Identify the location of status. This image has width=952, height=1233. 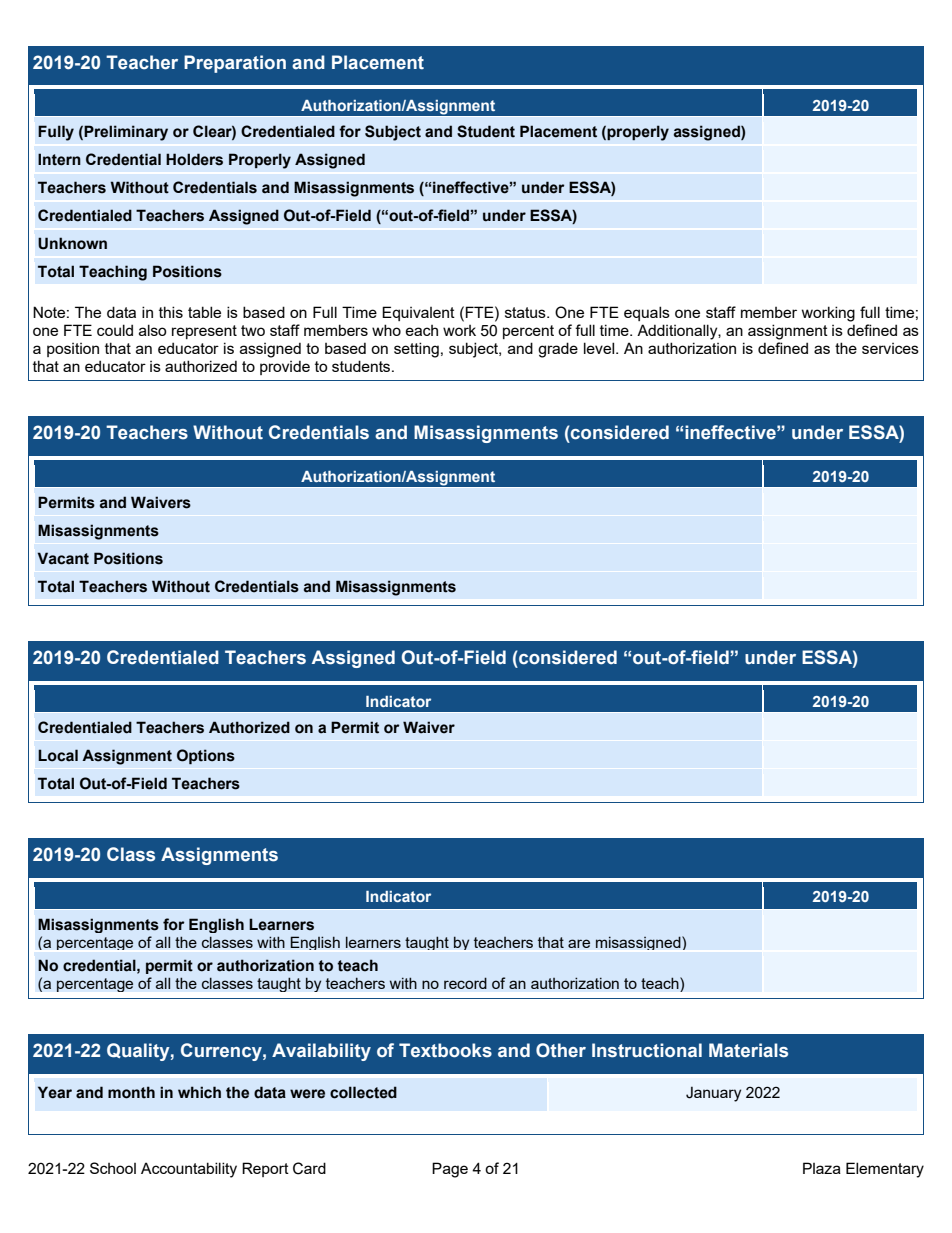
(526, 312).
